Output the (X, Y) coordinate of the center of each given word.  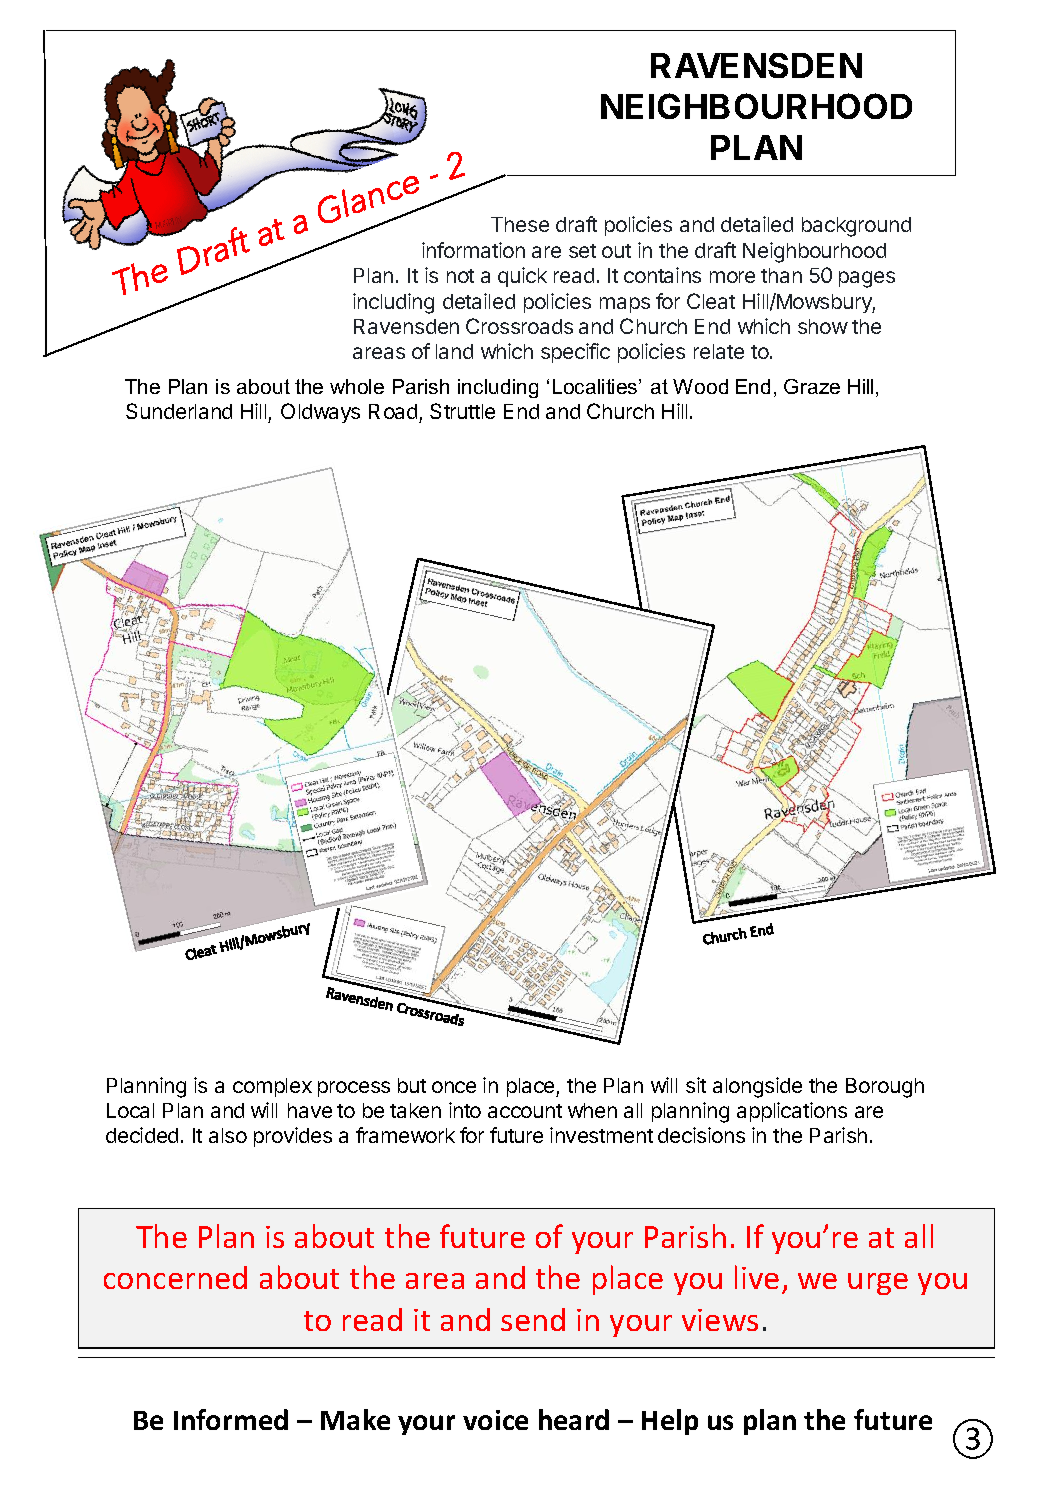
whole (357, 386)
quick (522, 277)
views (720, 1320)
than (781, 275)
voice (495, 1420)
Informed (231, 1419)
